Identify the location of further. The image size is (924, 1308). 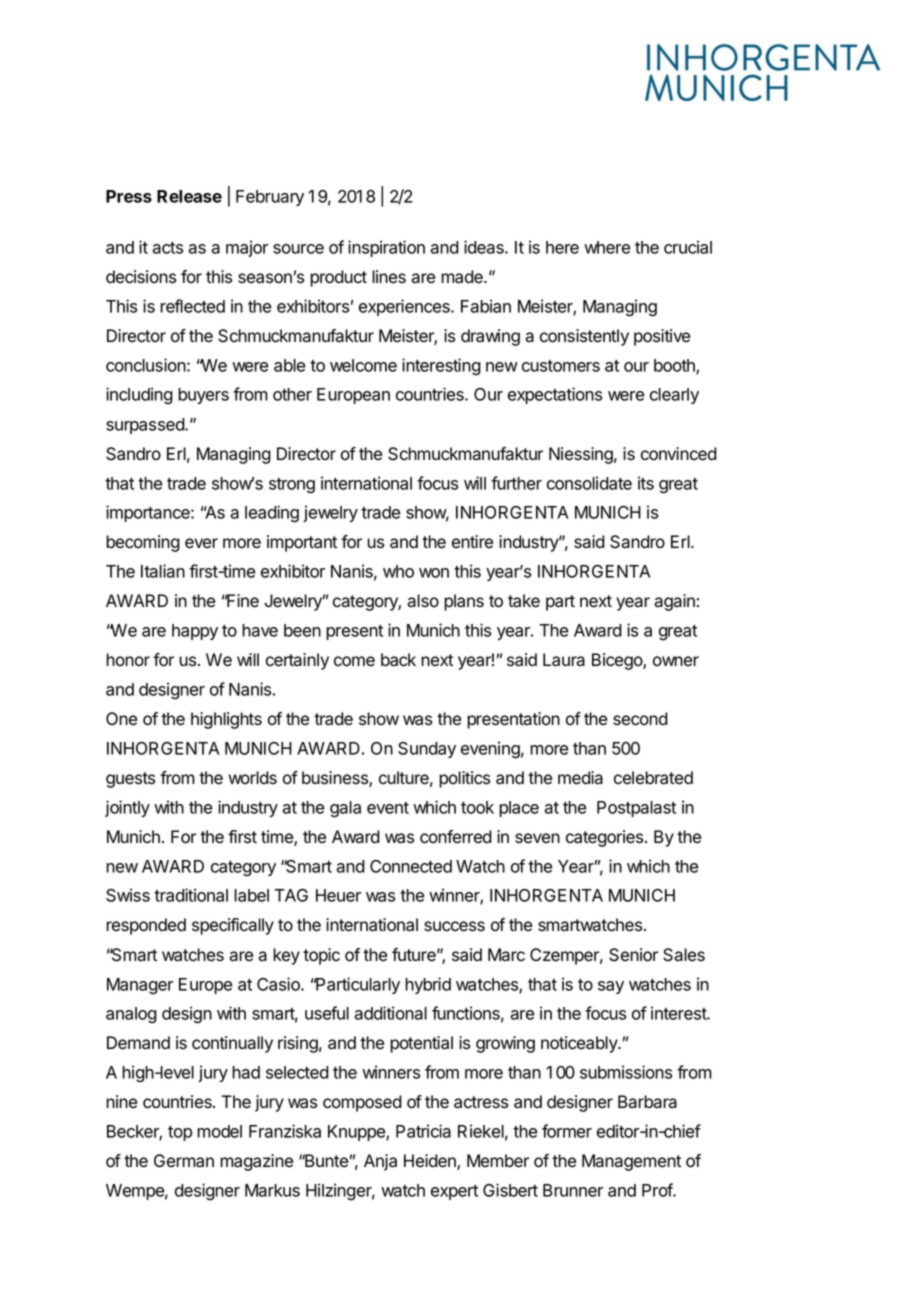
(516, 483).
